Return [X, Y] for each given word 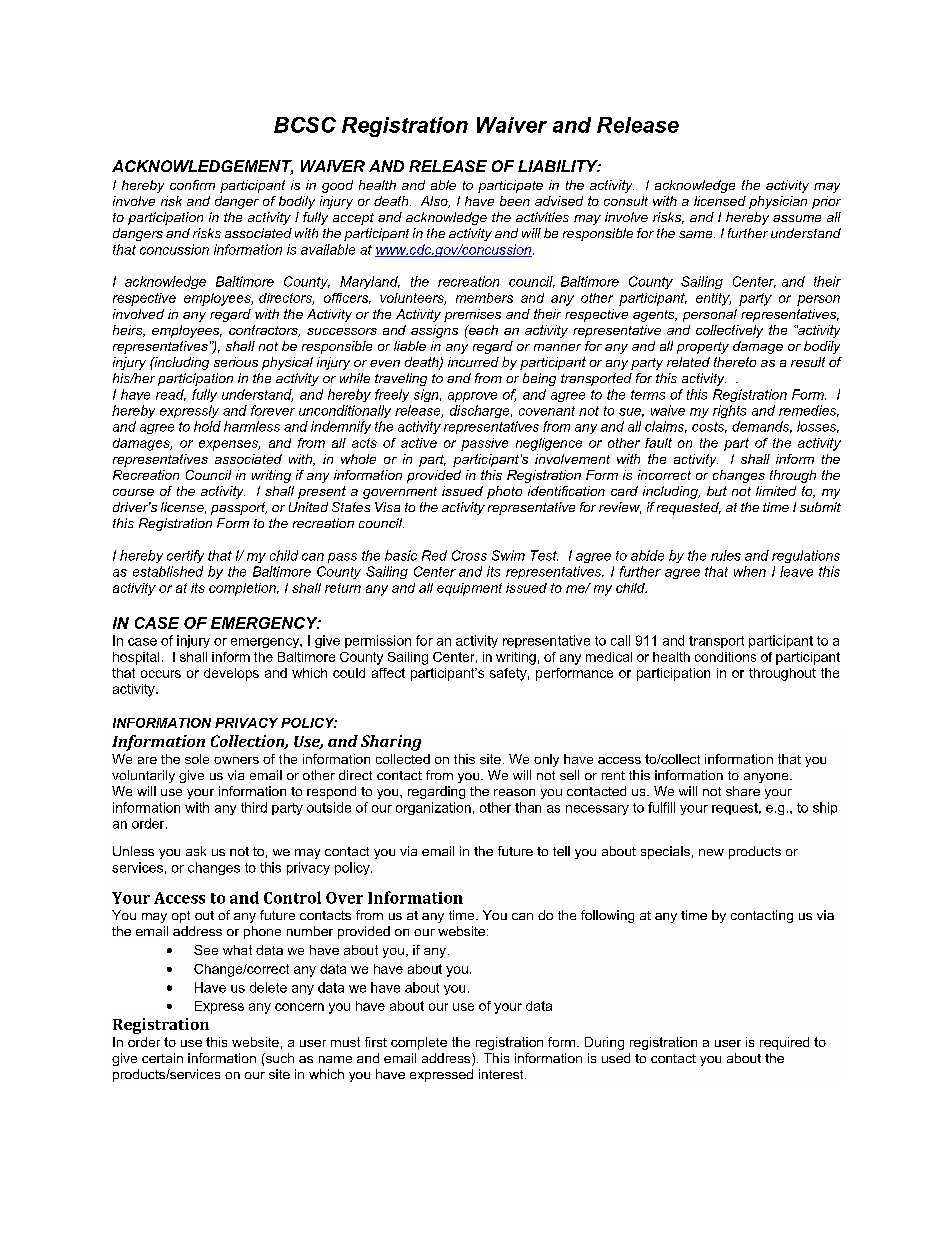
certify [185, 556]
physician [778, 202]
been [515, 201]
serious [236, 362]
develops [231, 674]
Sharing [391, 743]
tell [561, 851]
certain [162, 1058]
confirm [192, 185]
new [711, 852]
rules [726, 555]
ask [196, 851]
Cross [469, 555]
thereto [735, 362]
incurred [473, 362]
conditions [725, 657]
